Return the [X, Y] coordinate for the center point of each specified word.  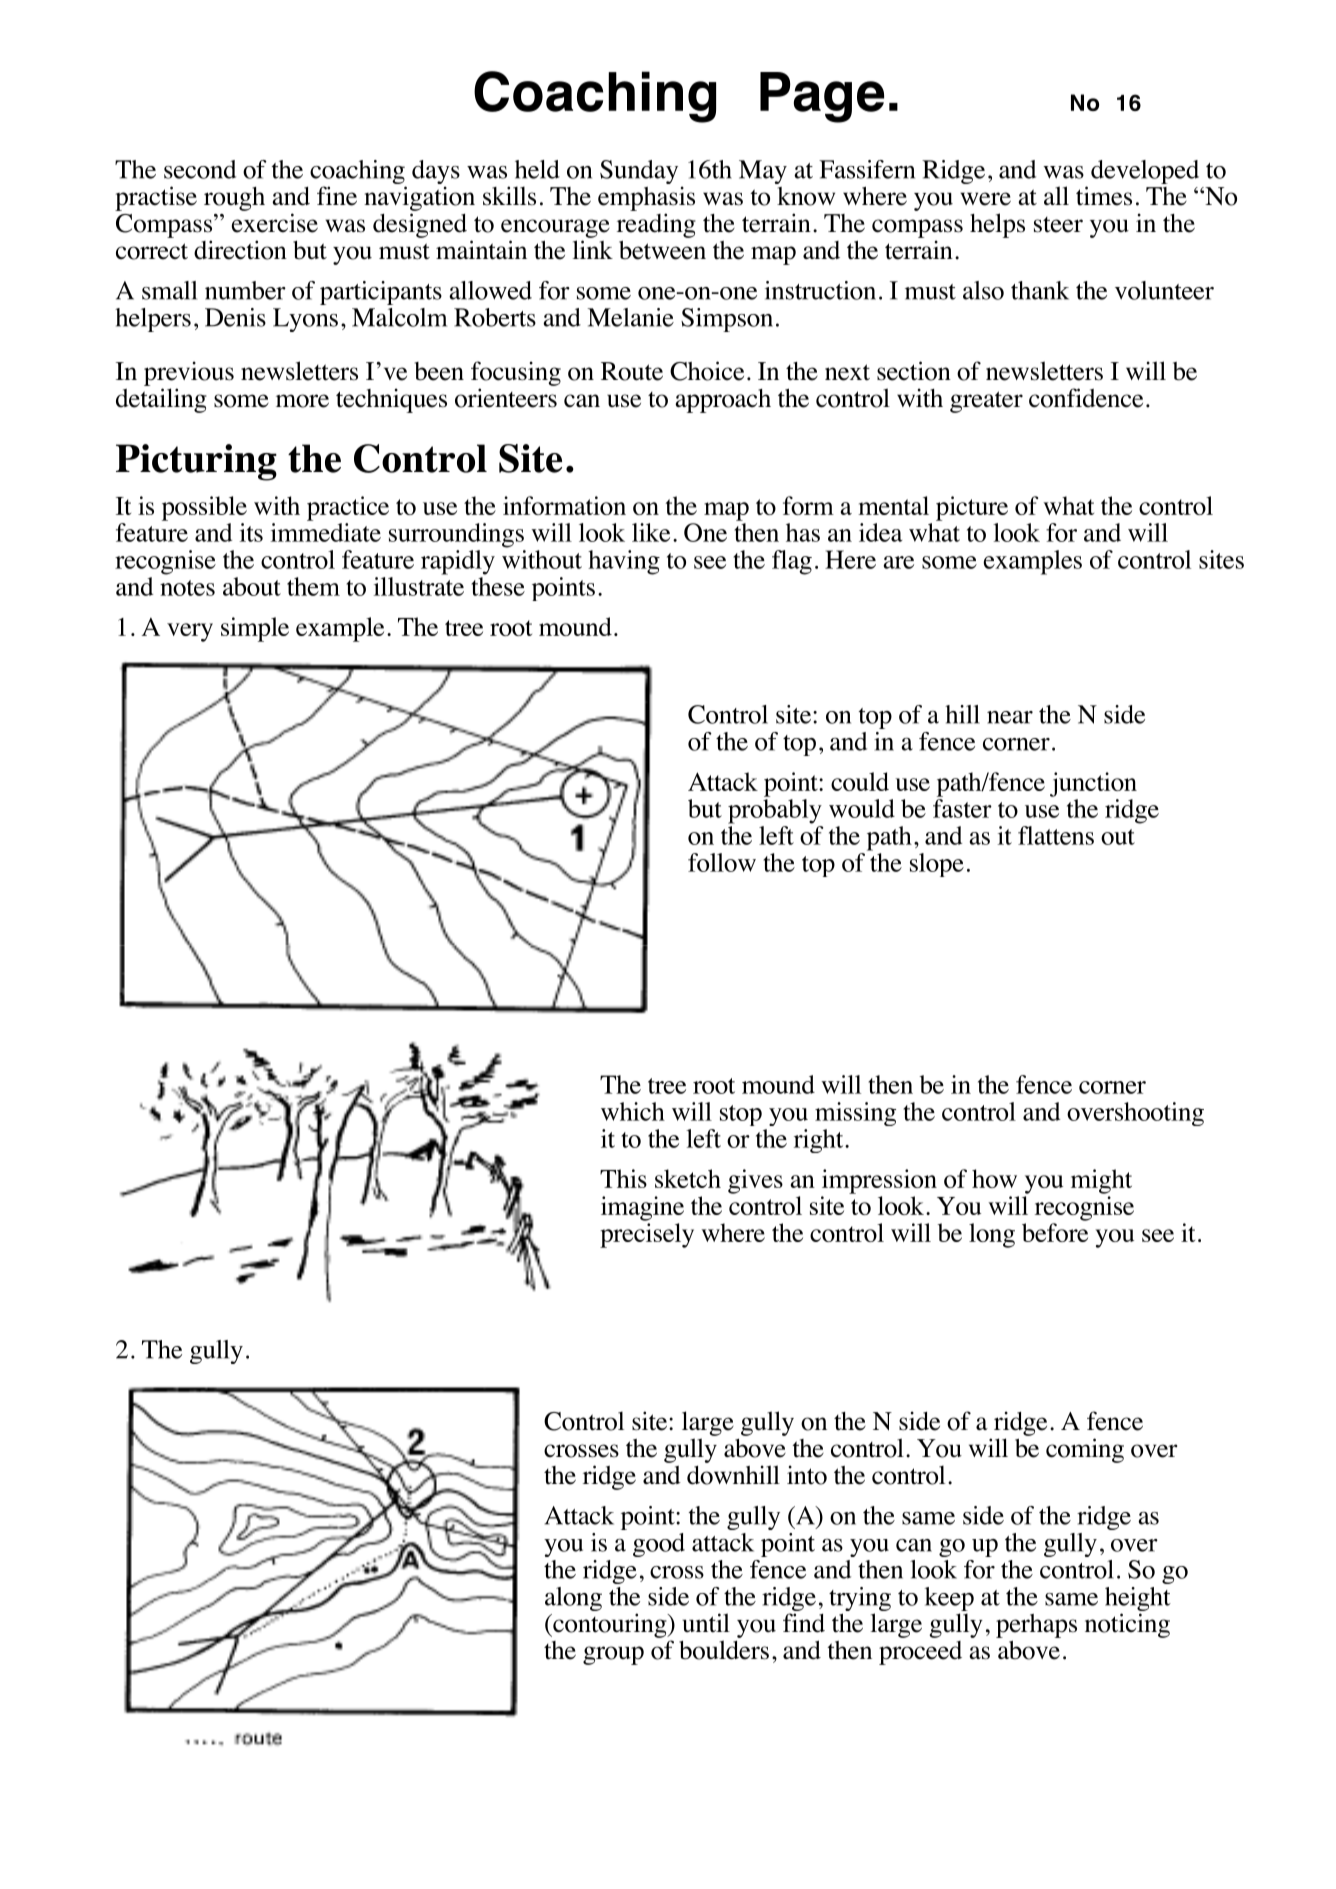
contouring [610, 1625]
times [1104, 196]
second [200, 169]
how [994, 1178]
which [633, 1111]
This [623, 1178]
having [624, 562]
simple [255, 629]
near [1010, 717]
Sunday [639, 172]
